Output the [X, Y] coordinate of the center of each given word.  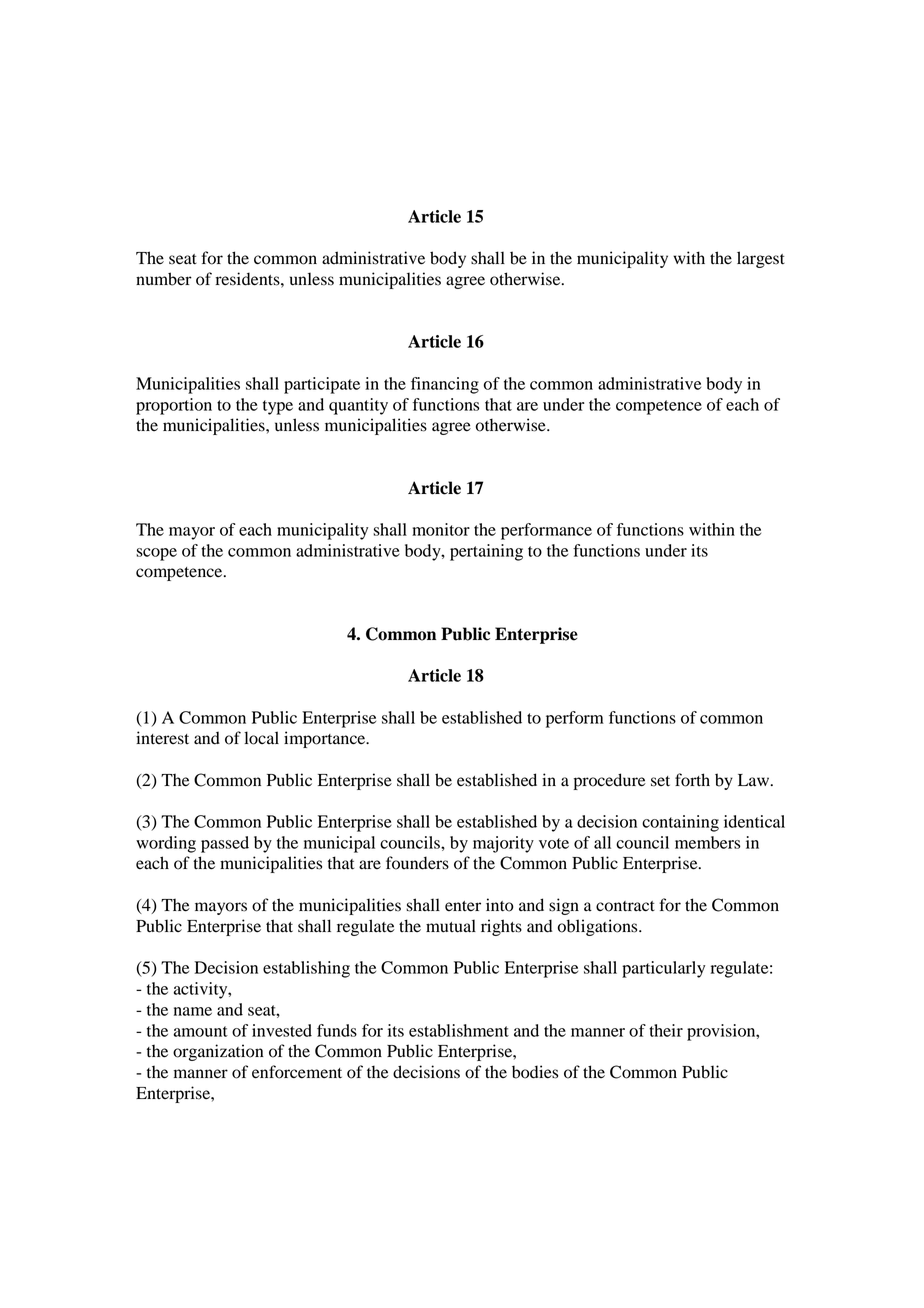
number [164, 279]
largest [761, 259]
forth [692, 780]
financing [445, 385]
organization [218, 1052]
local [261, 738]
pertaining [486, 552]
